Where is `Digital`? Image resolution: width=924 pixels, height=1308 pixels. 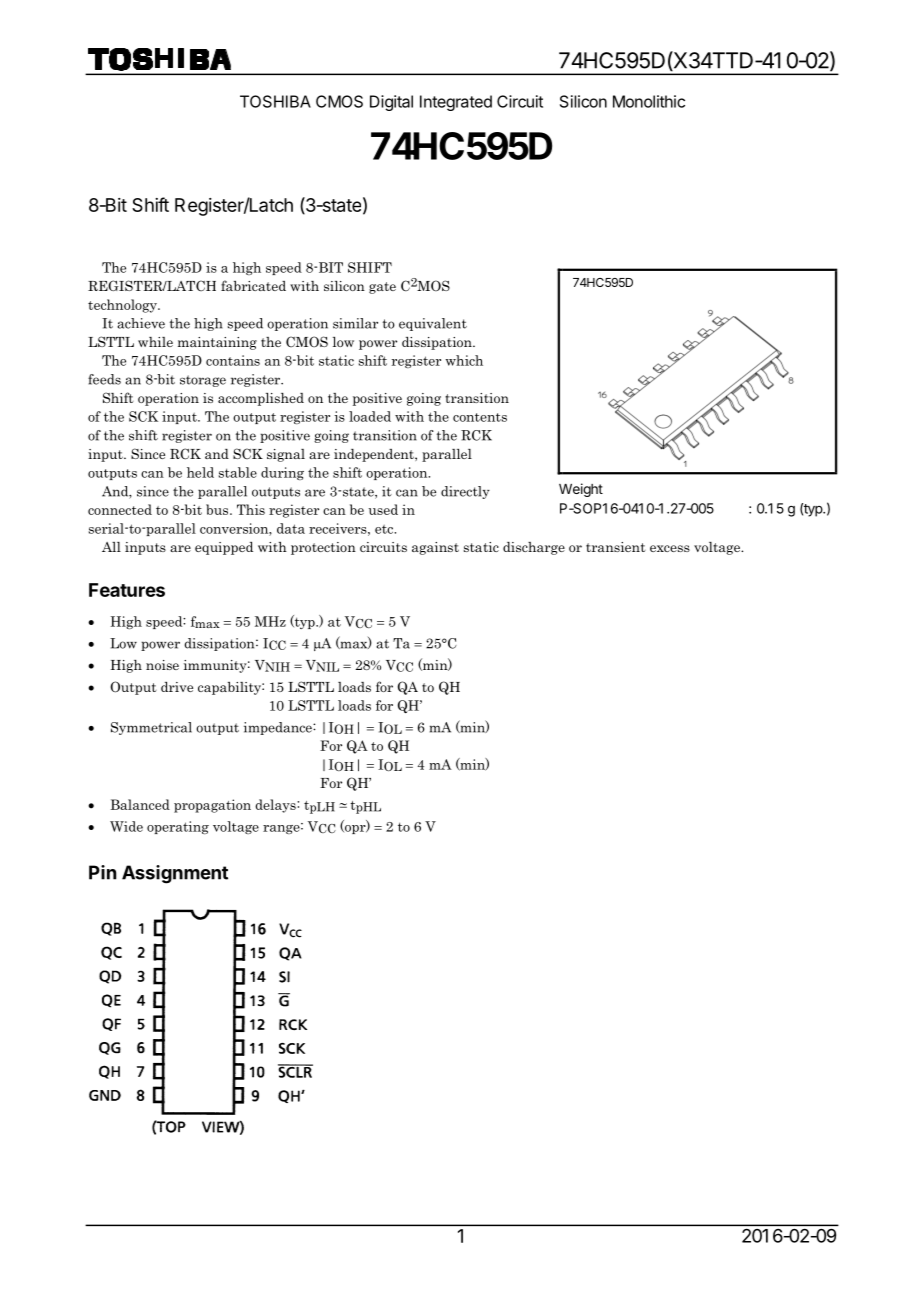 Digital is located at coordinates (391, 103).
